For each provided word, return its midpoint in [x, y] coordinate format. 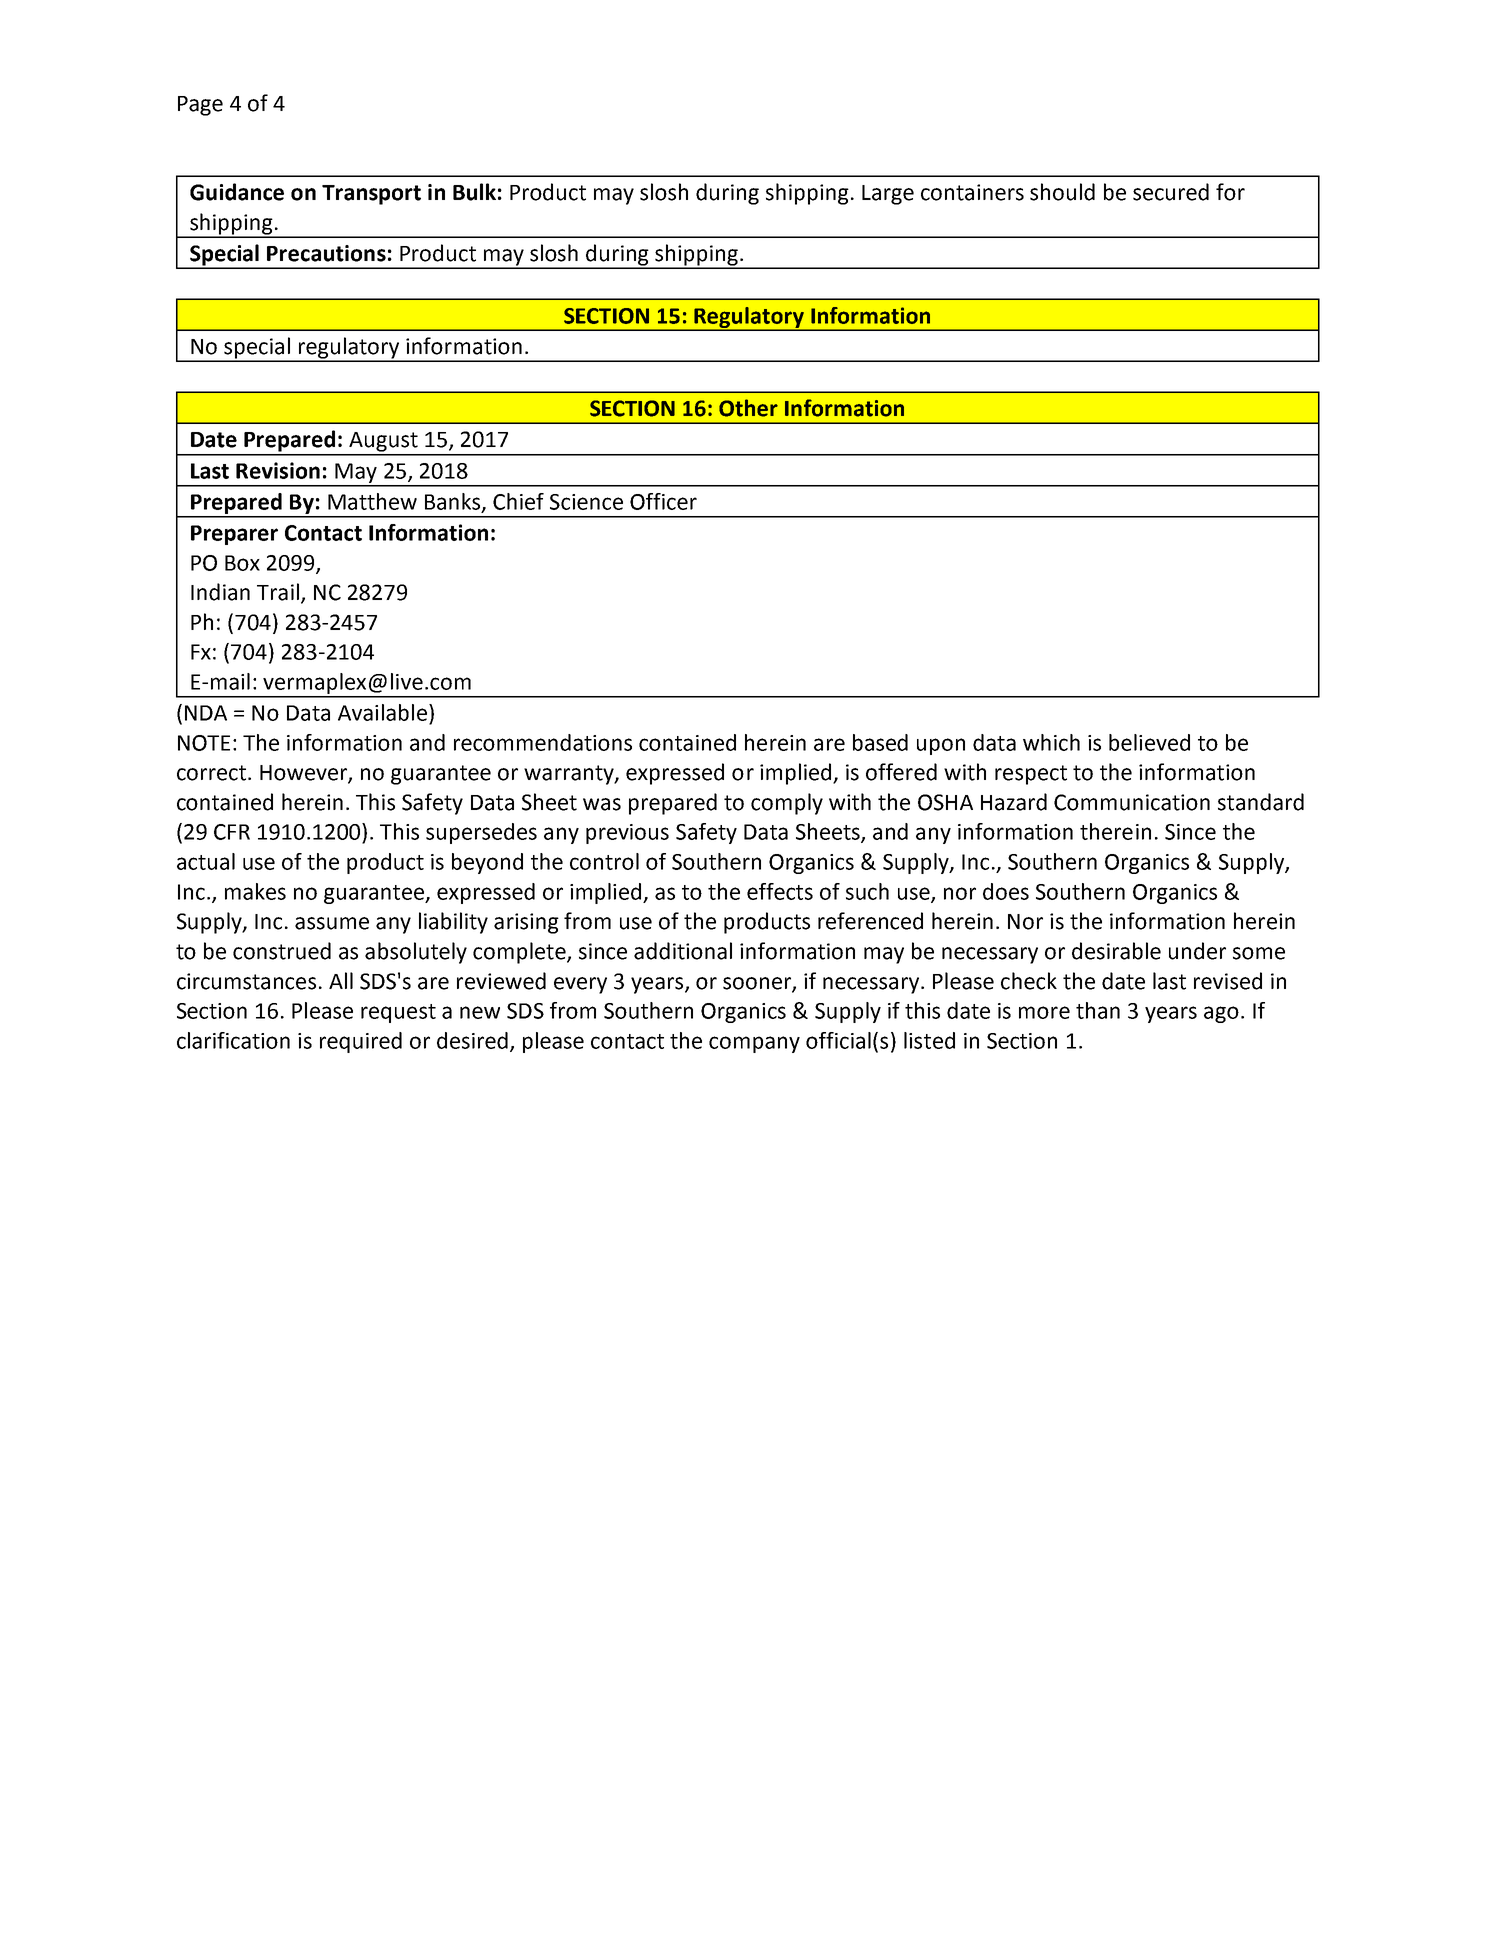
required [361, 1042]
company [754, 1044]
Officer [663, 501]
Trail [278, 592]
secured [1171, 192]
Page [200, 106]
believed [1149, 742]
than [1098, 1010]
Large [888, 195]
